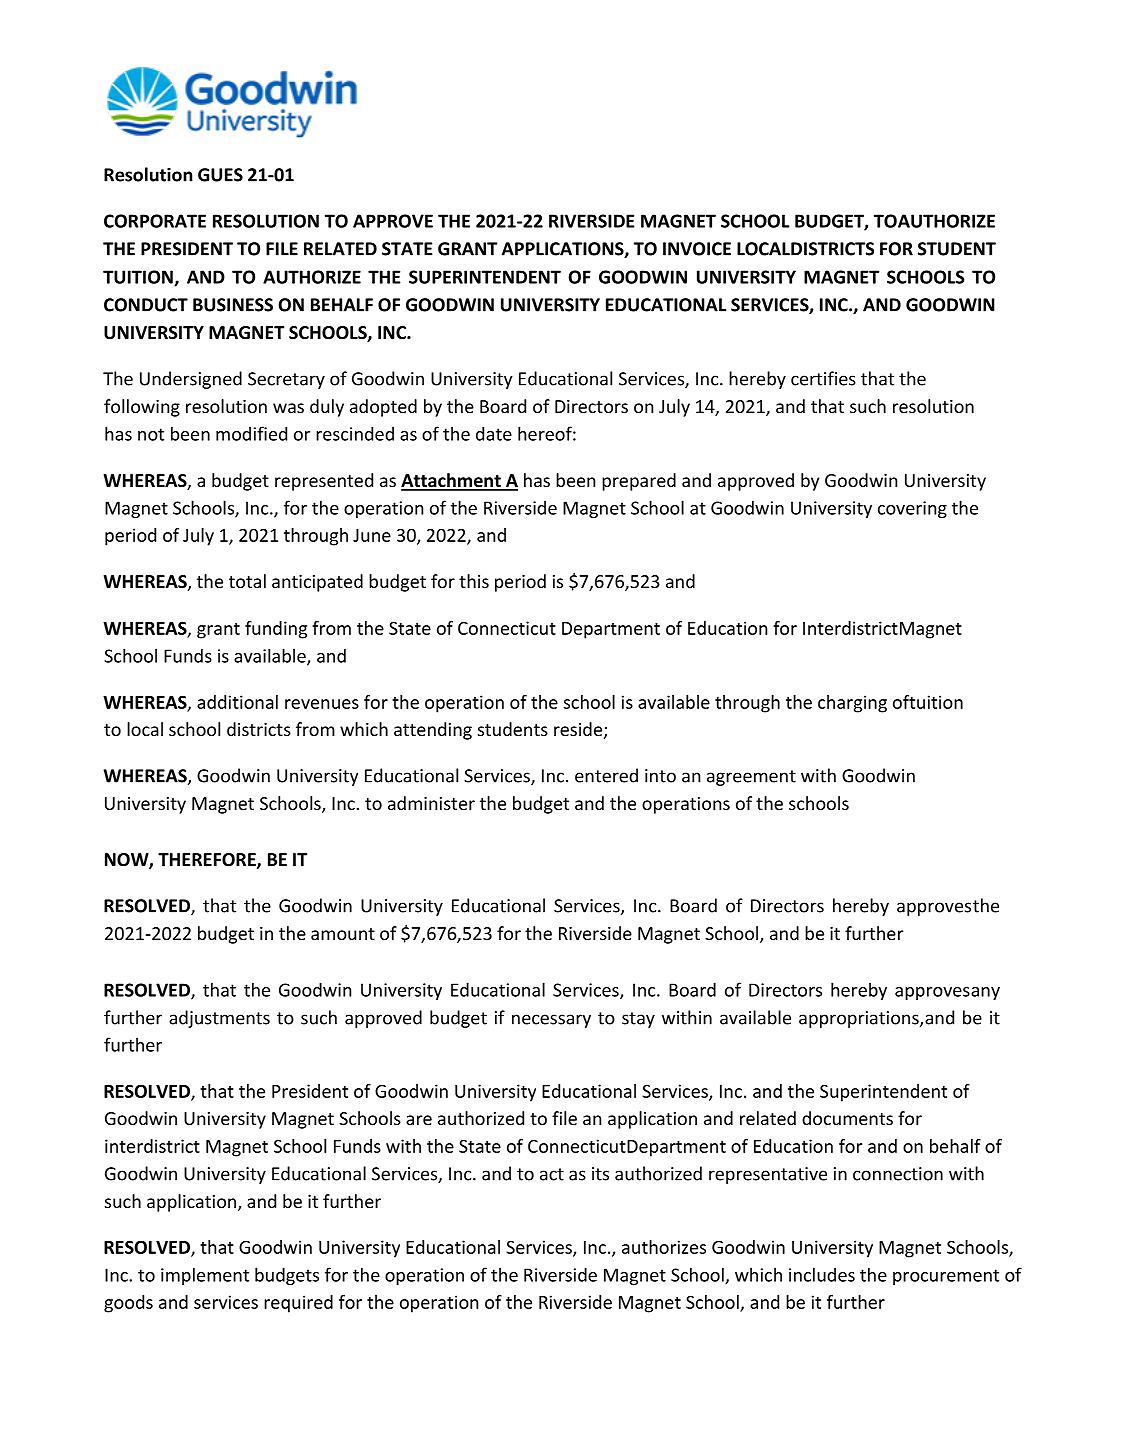  Describe the element at coordinates (912, 509) in the page. I see `covering` at that location.
